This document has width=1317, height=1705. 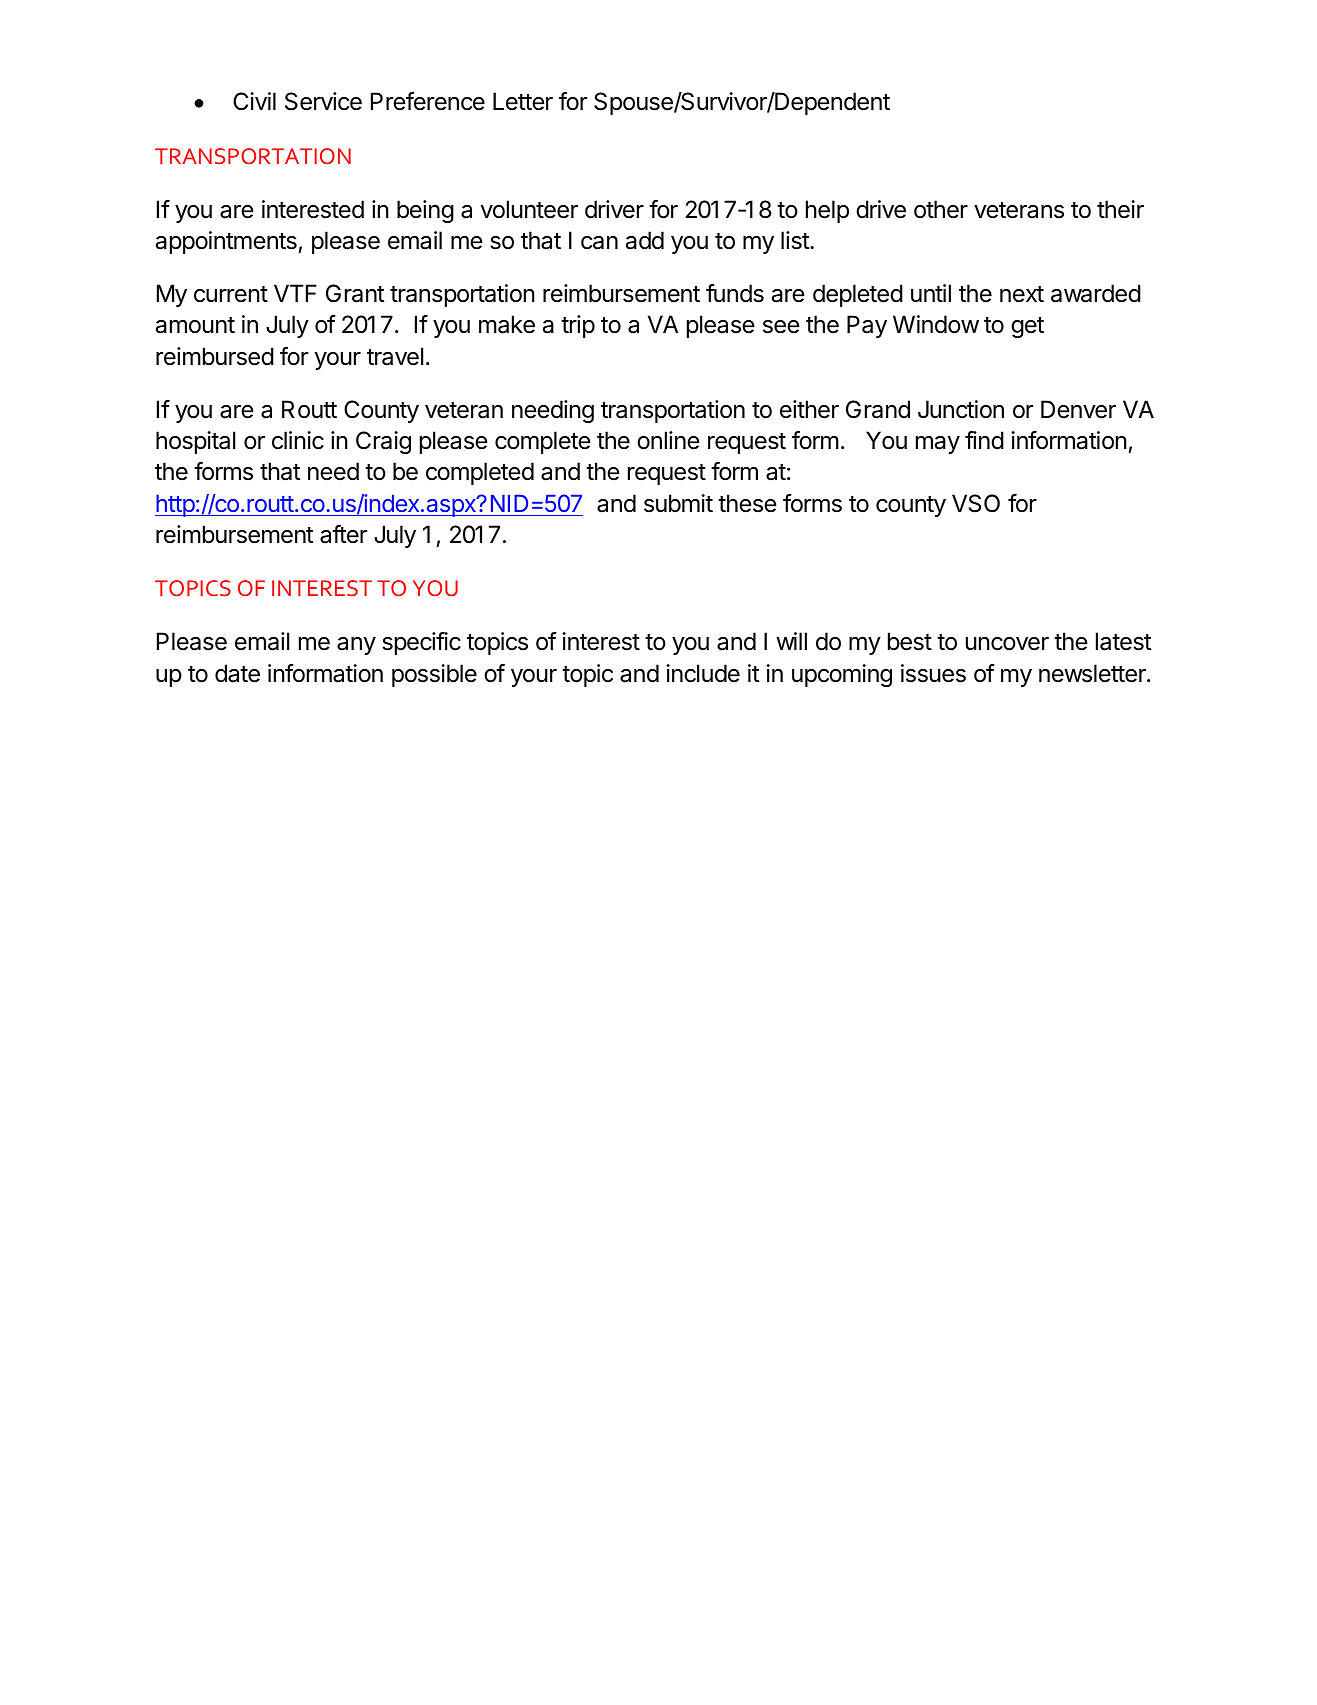 What do you see at coordinates (428, 101) in the document?
I see `Preference` at bounding box center [428, 101].
